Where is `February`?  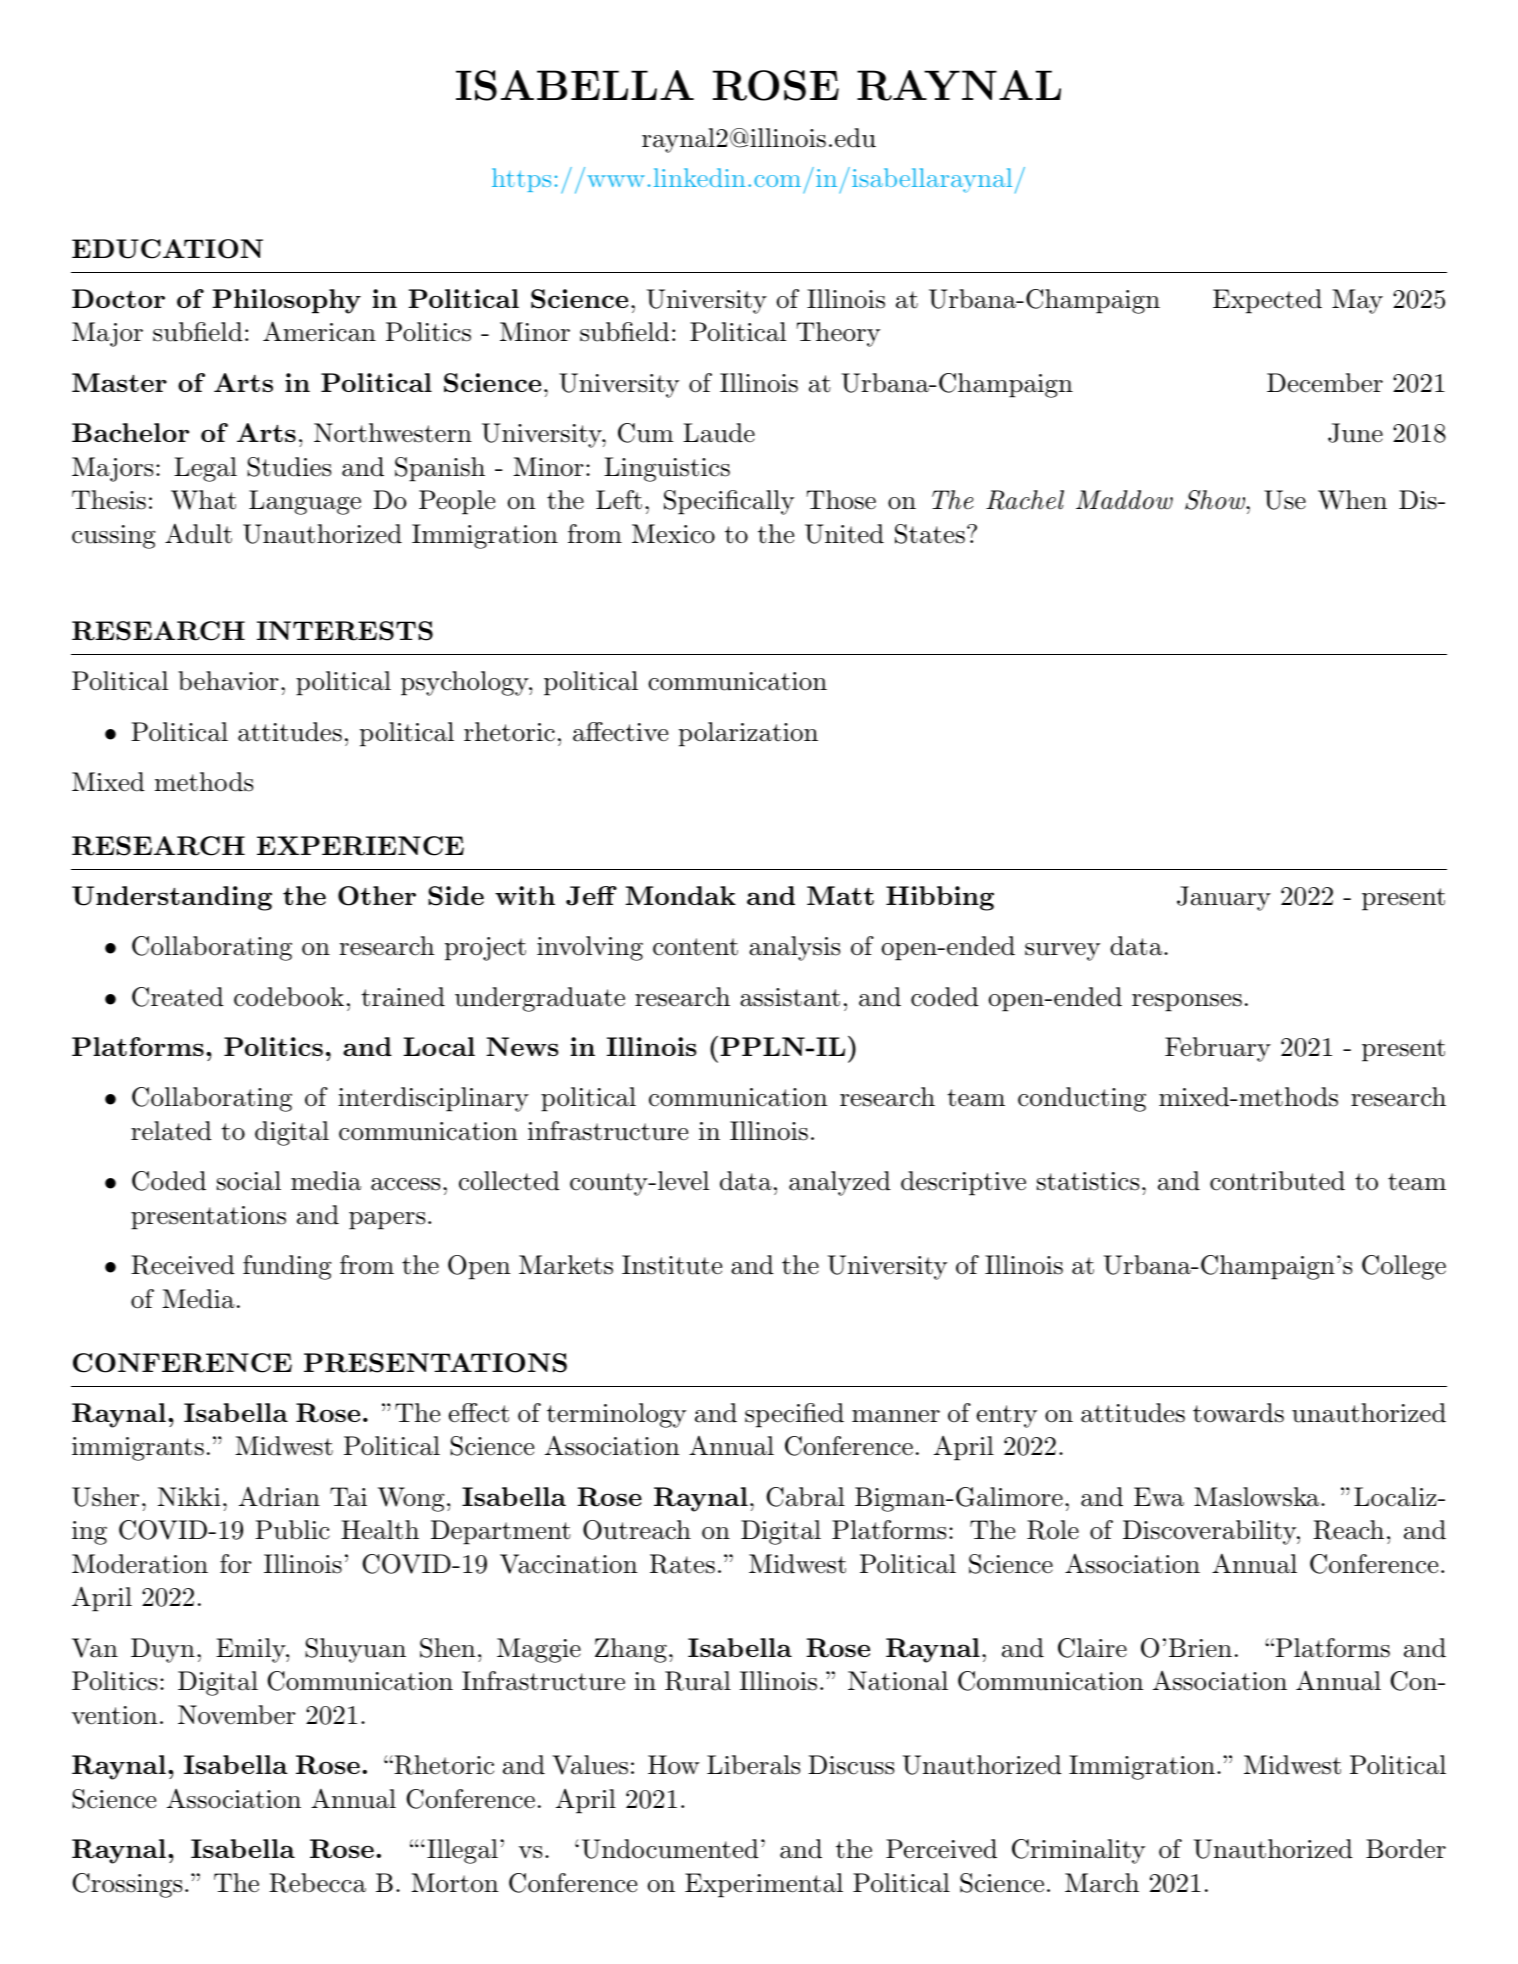 February is located at coordinates (1218, 1049).
